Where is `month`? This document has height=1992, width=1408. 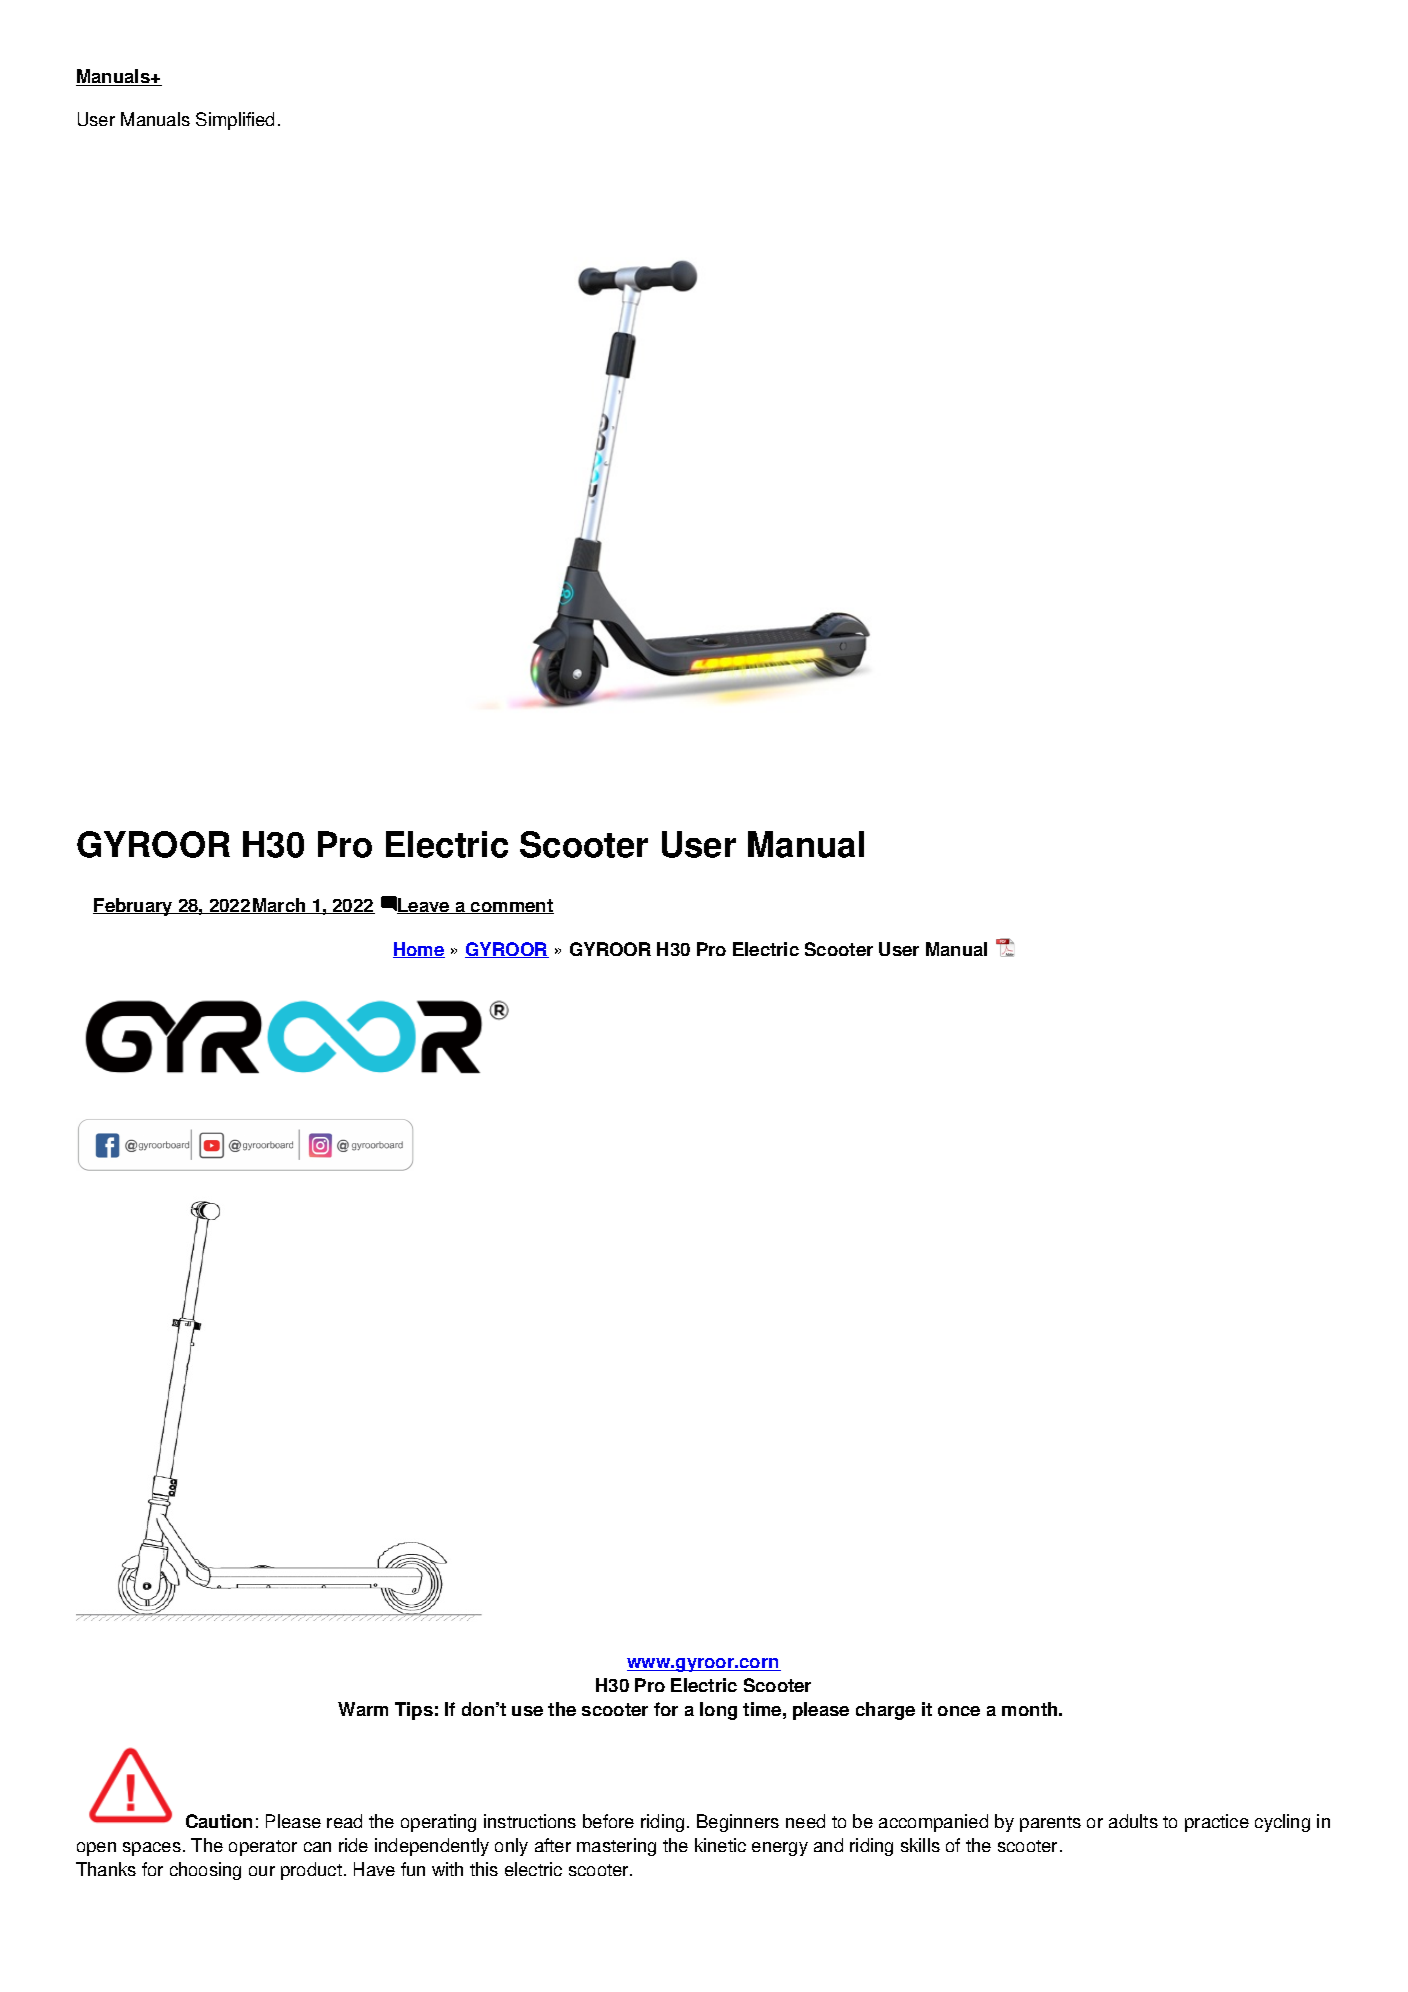
month is located at coordinates (1031, 1709).
